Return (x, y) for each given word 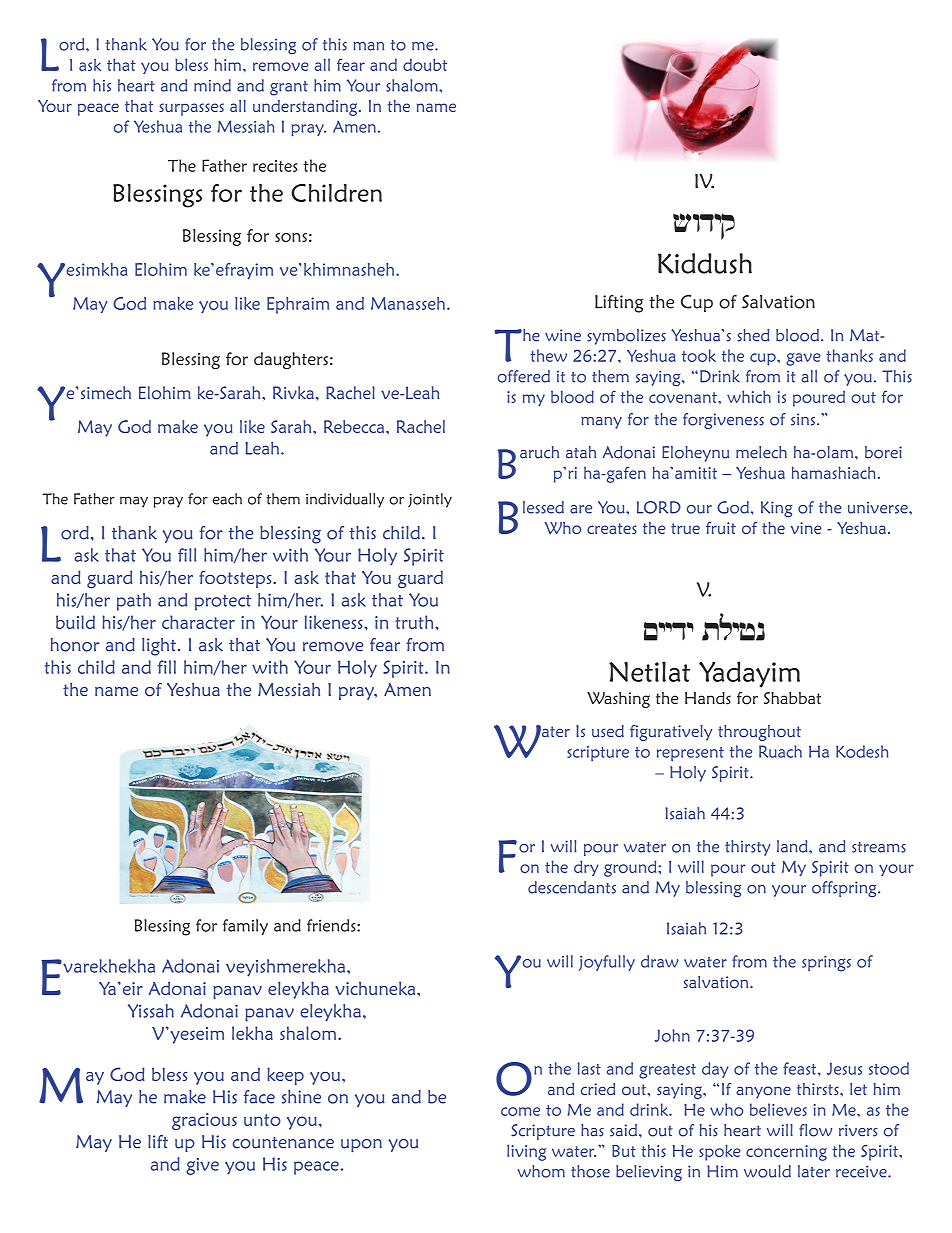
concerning (786, 1153)
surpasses (191, 109)
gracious (204, 1121)
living (526, 1152)
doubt (425, 64)
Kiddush (705, 263)
